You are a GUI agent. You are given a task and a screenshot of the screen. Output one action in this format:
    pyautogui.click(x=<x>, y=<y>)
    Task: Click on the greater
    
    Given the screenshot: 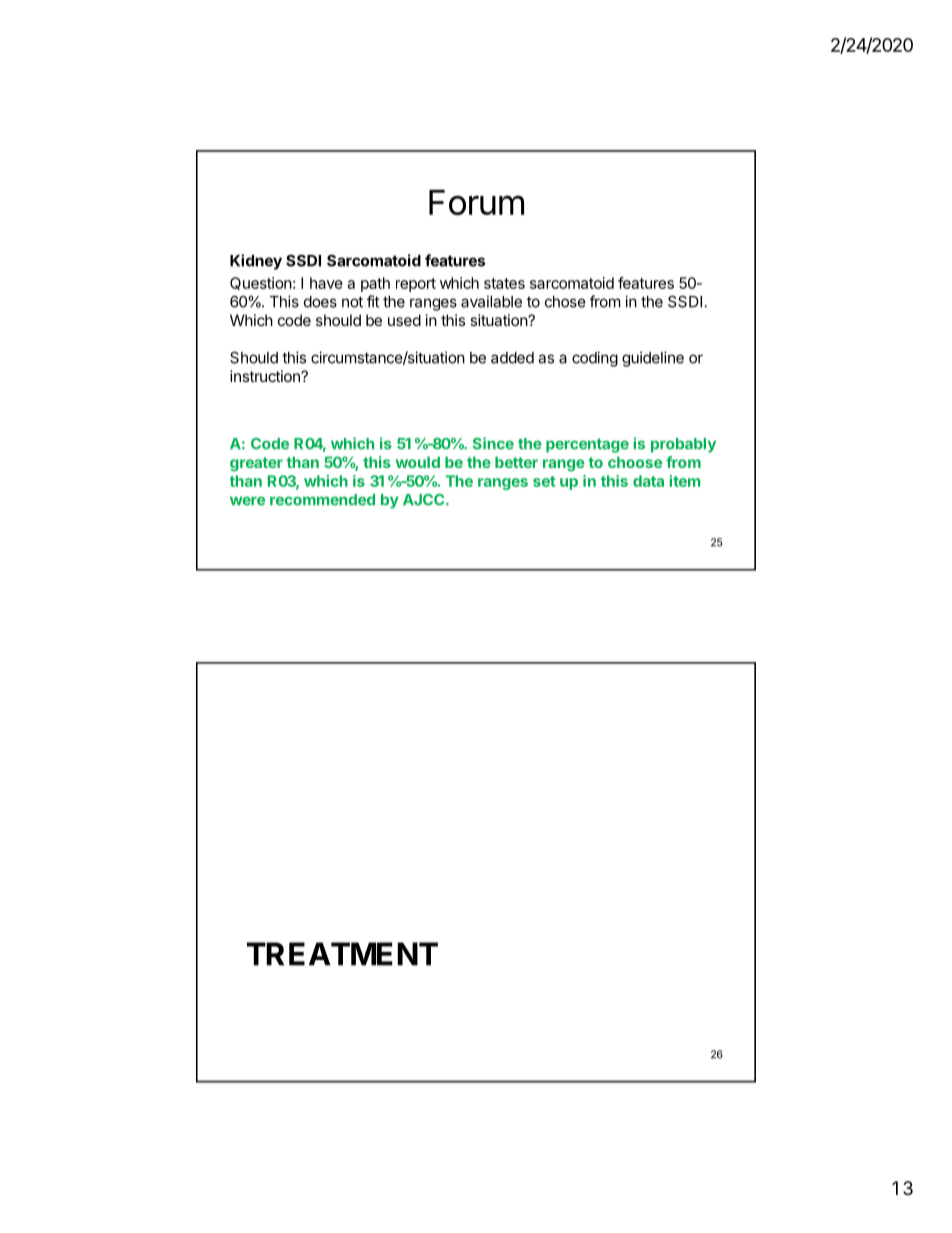 What is the action you would take?
    pyautogui.click(x=256, y=464)
